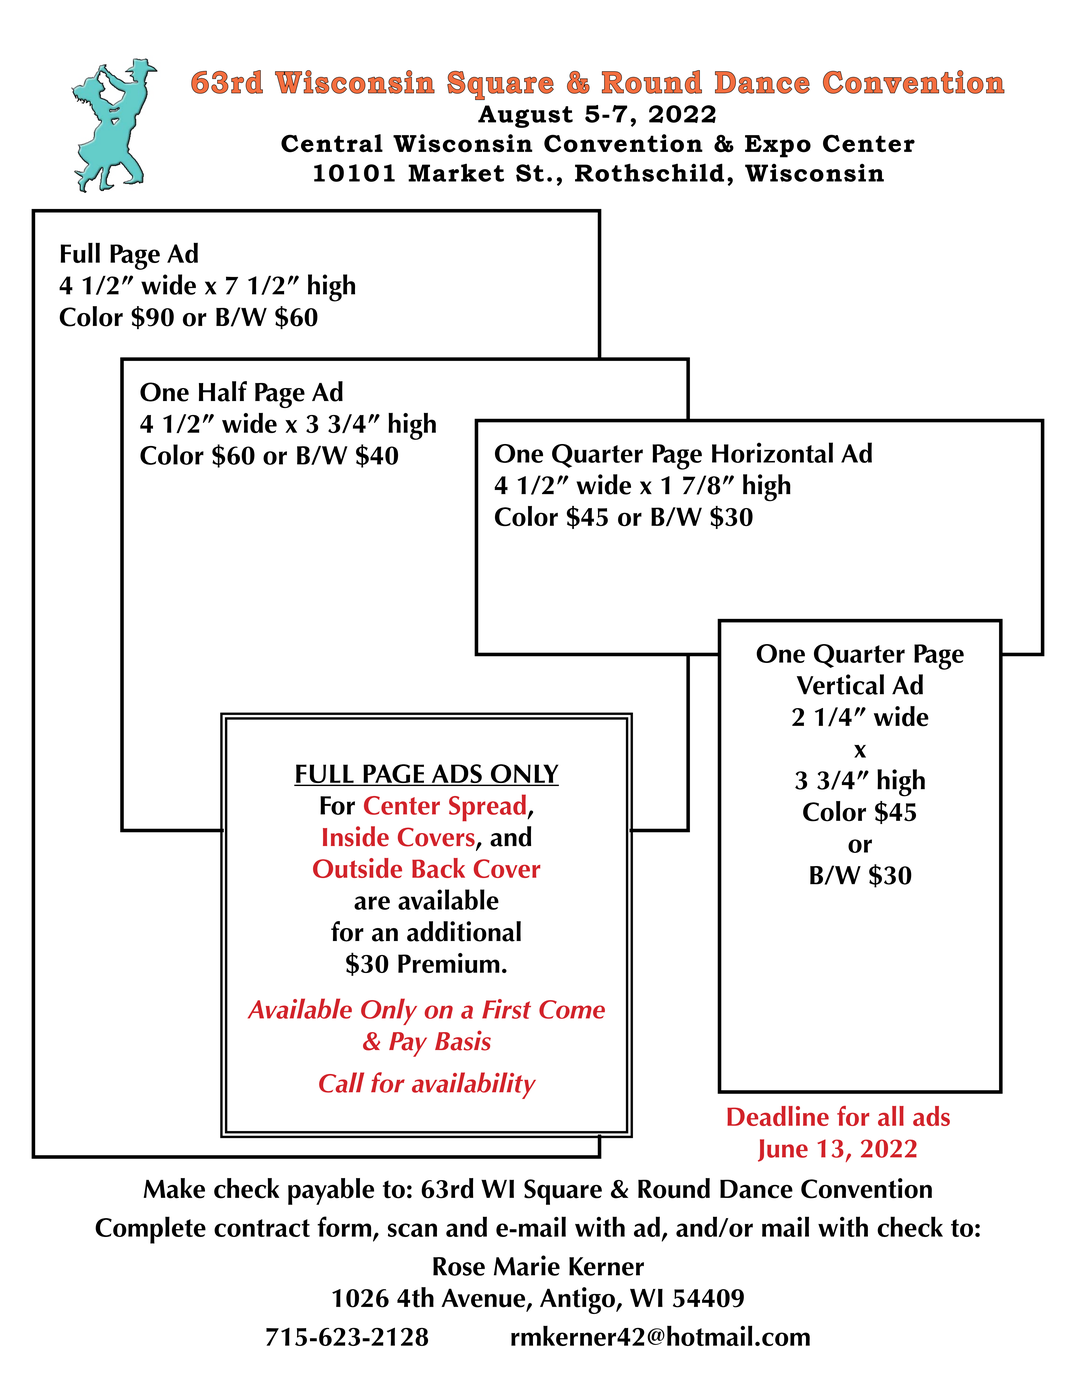  What do you see at coordinates (840, 684) in the screenshot?
I see `Vertical` at bounding box center [840, 684].
